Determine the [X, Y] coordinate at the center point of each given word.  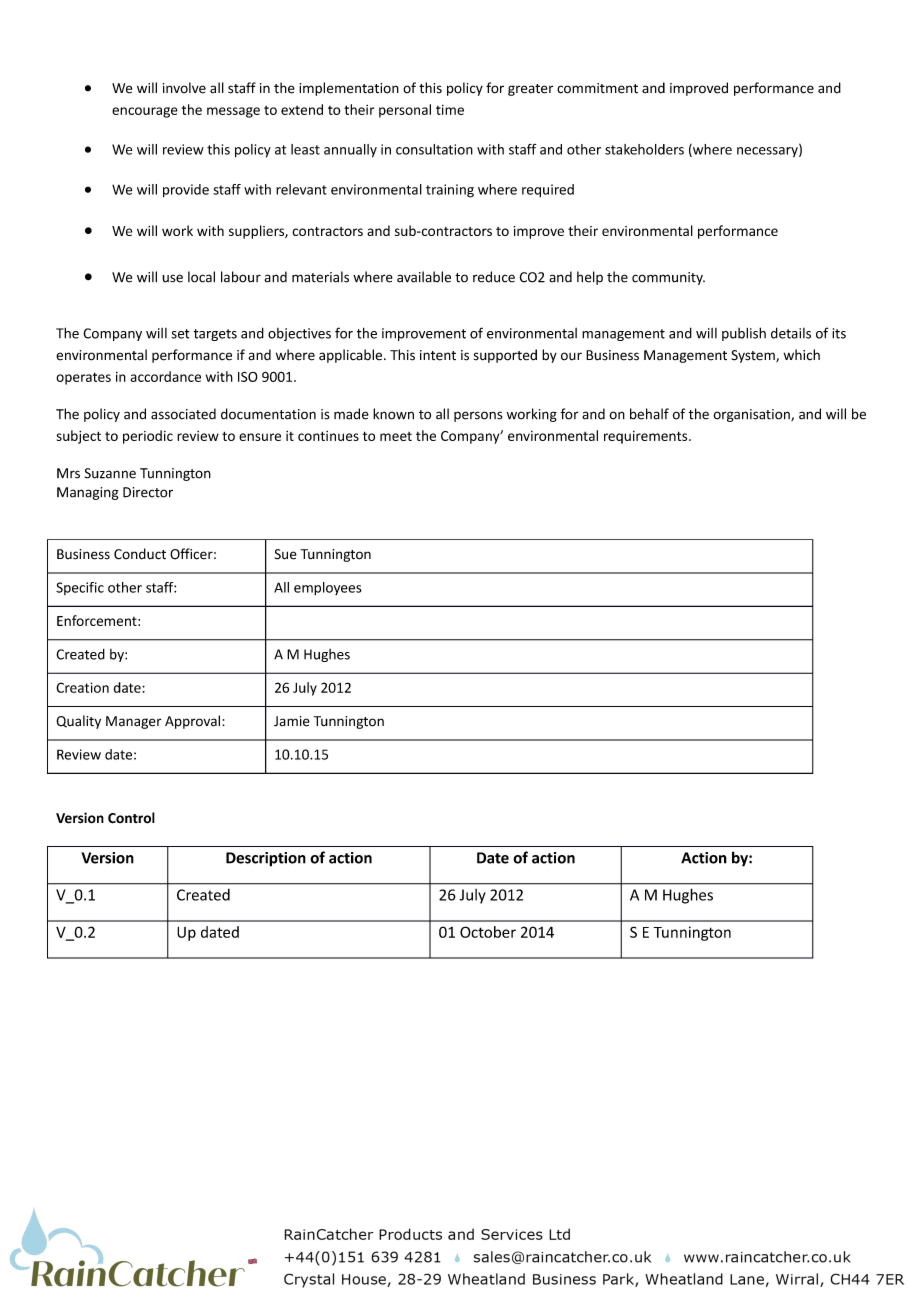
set [180, 334]
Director [148, 492]
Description [266, 859]
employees [328, 589]
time [450, 110]
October [488, 932]
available [424, 277]
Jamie [292, 721]
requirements [647, 437]
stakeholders [644, 149]
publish [744, 334]
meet [396, 436]
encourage [145, 112]
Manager [134, 722]
